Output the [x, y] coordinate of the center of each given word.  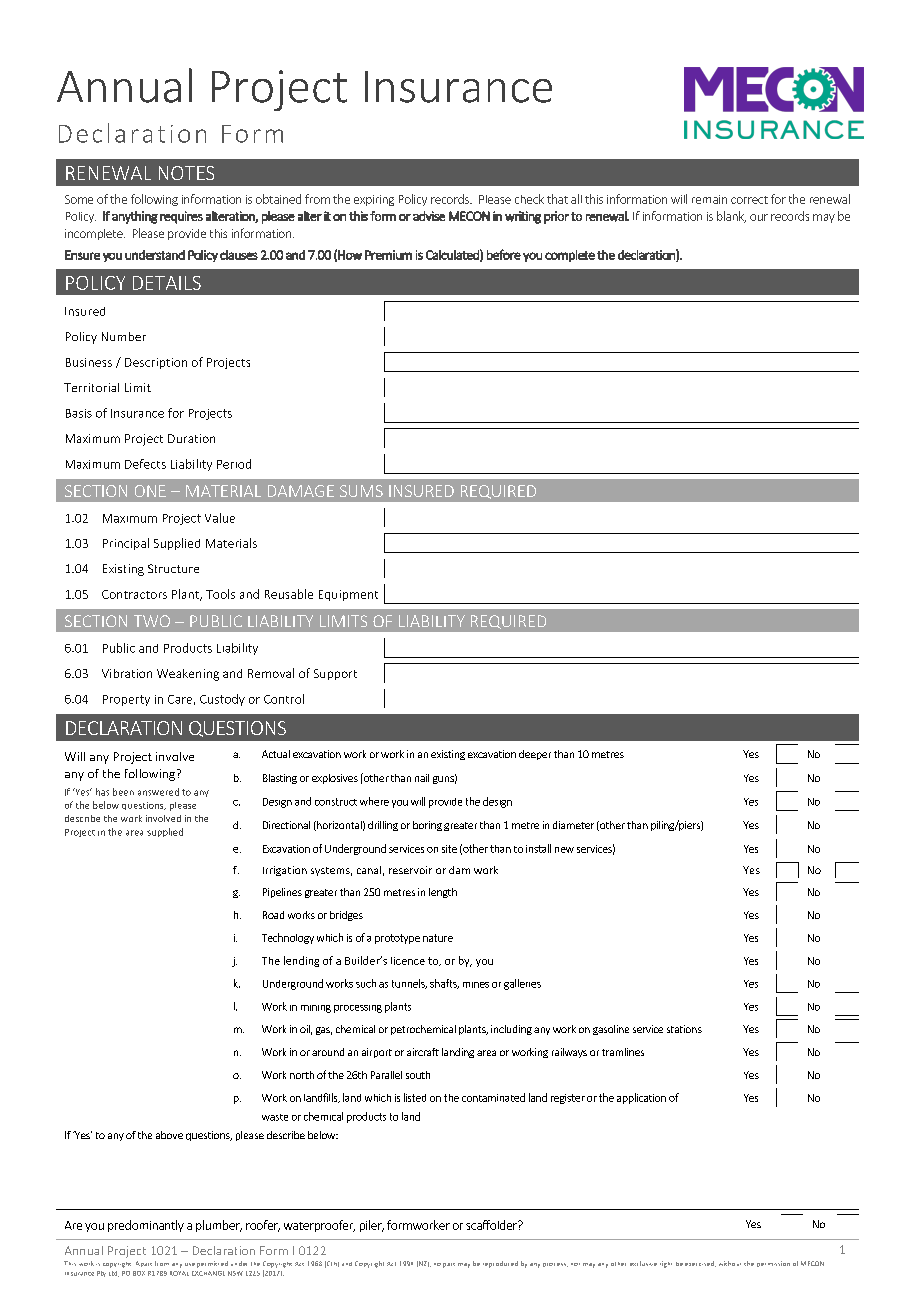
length [443, 893]
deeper [535, 755]
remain [709, 199]
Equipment [348, 595]
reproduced [500, 1264]
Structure [173, 568]
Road [273, 915]
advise [429, 216]
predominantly [146, 1226]
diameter [573, 825]
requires [181, 217]
